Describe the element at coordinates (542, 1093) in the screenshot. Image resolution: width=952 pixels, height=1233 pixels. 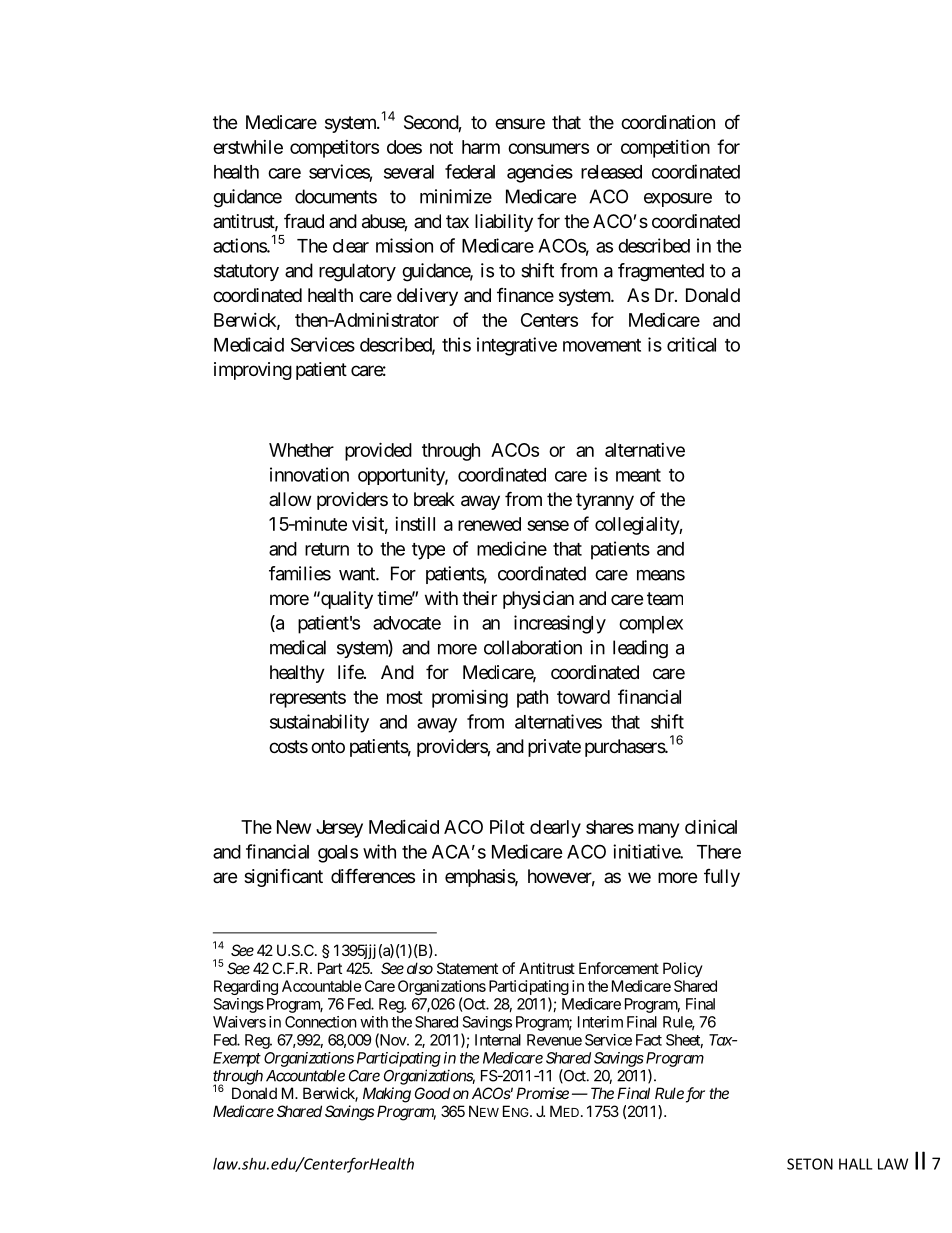
I see `Promise` at that location.
